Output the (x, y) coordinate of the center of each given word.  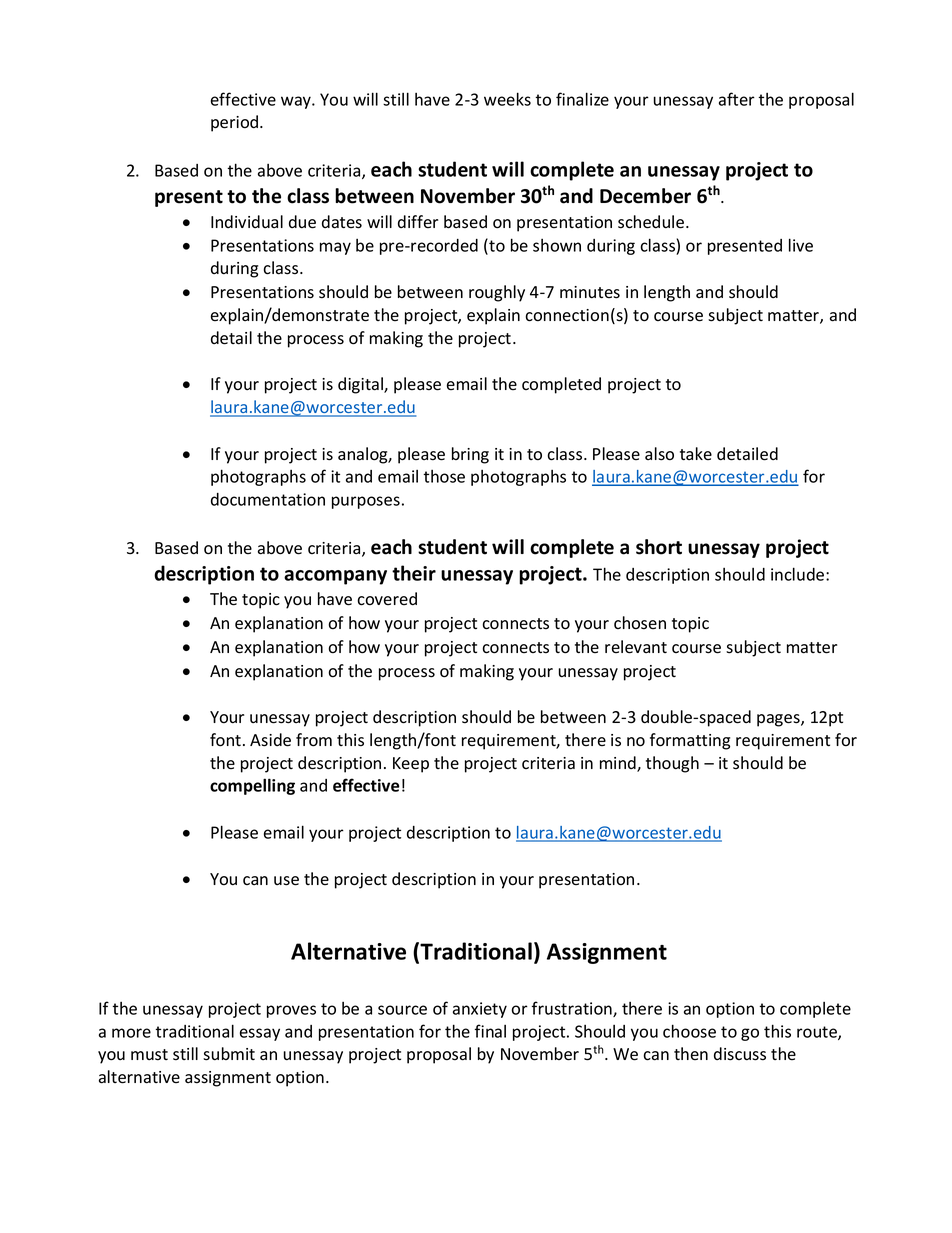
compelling (252, 786)
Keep (411, 765)
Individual (247, 221)
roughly (497, 293)
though (672, 764)
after (737, 99)
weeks (507, 99)
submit (229, 1054)
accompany (335, 577)
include (799, 574)
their (414, 573)
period (236, 123)
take (696, 453)
